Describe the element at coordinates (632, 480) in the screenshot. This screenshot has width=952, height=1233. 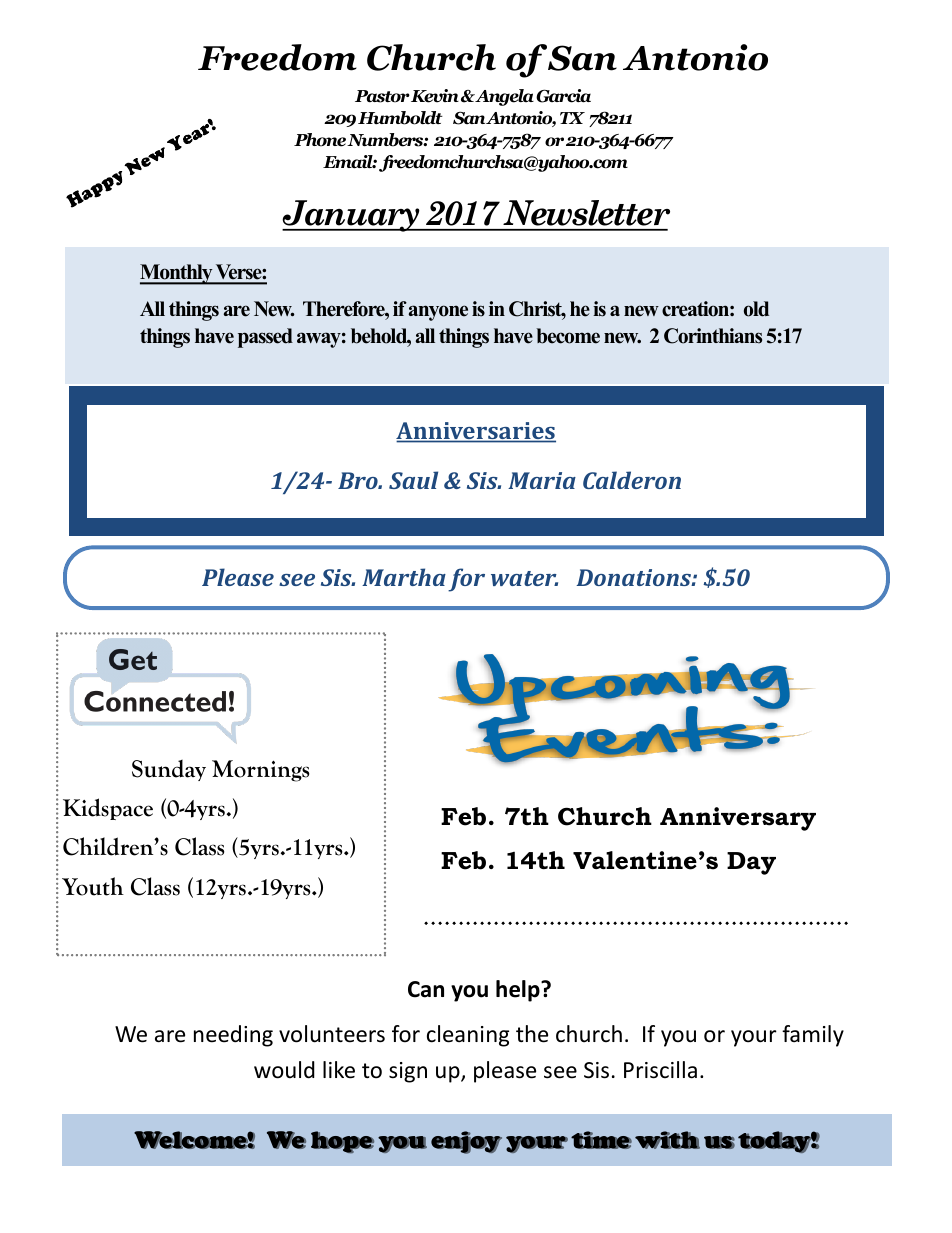
I see `Calderon` at that location.
